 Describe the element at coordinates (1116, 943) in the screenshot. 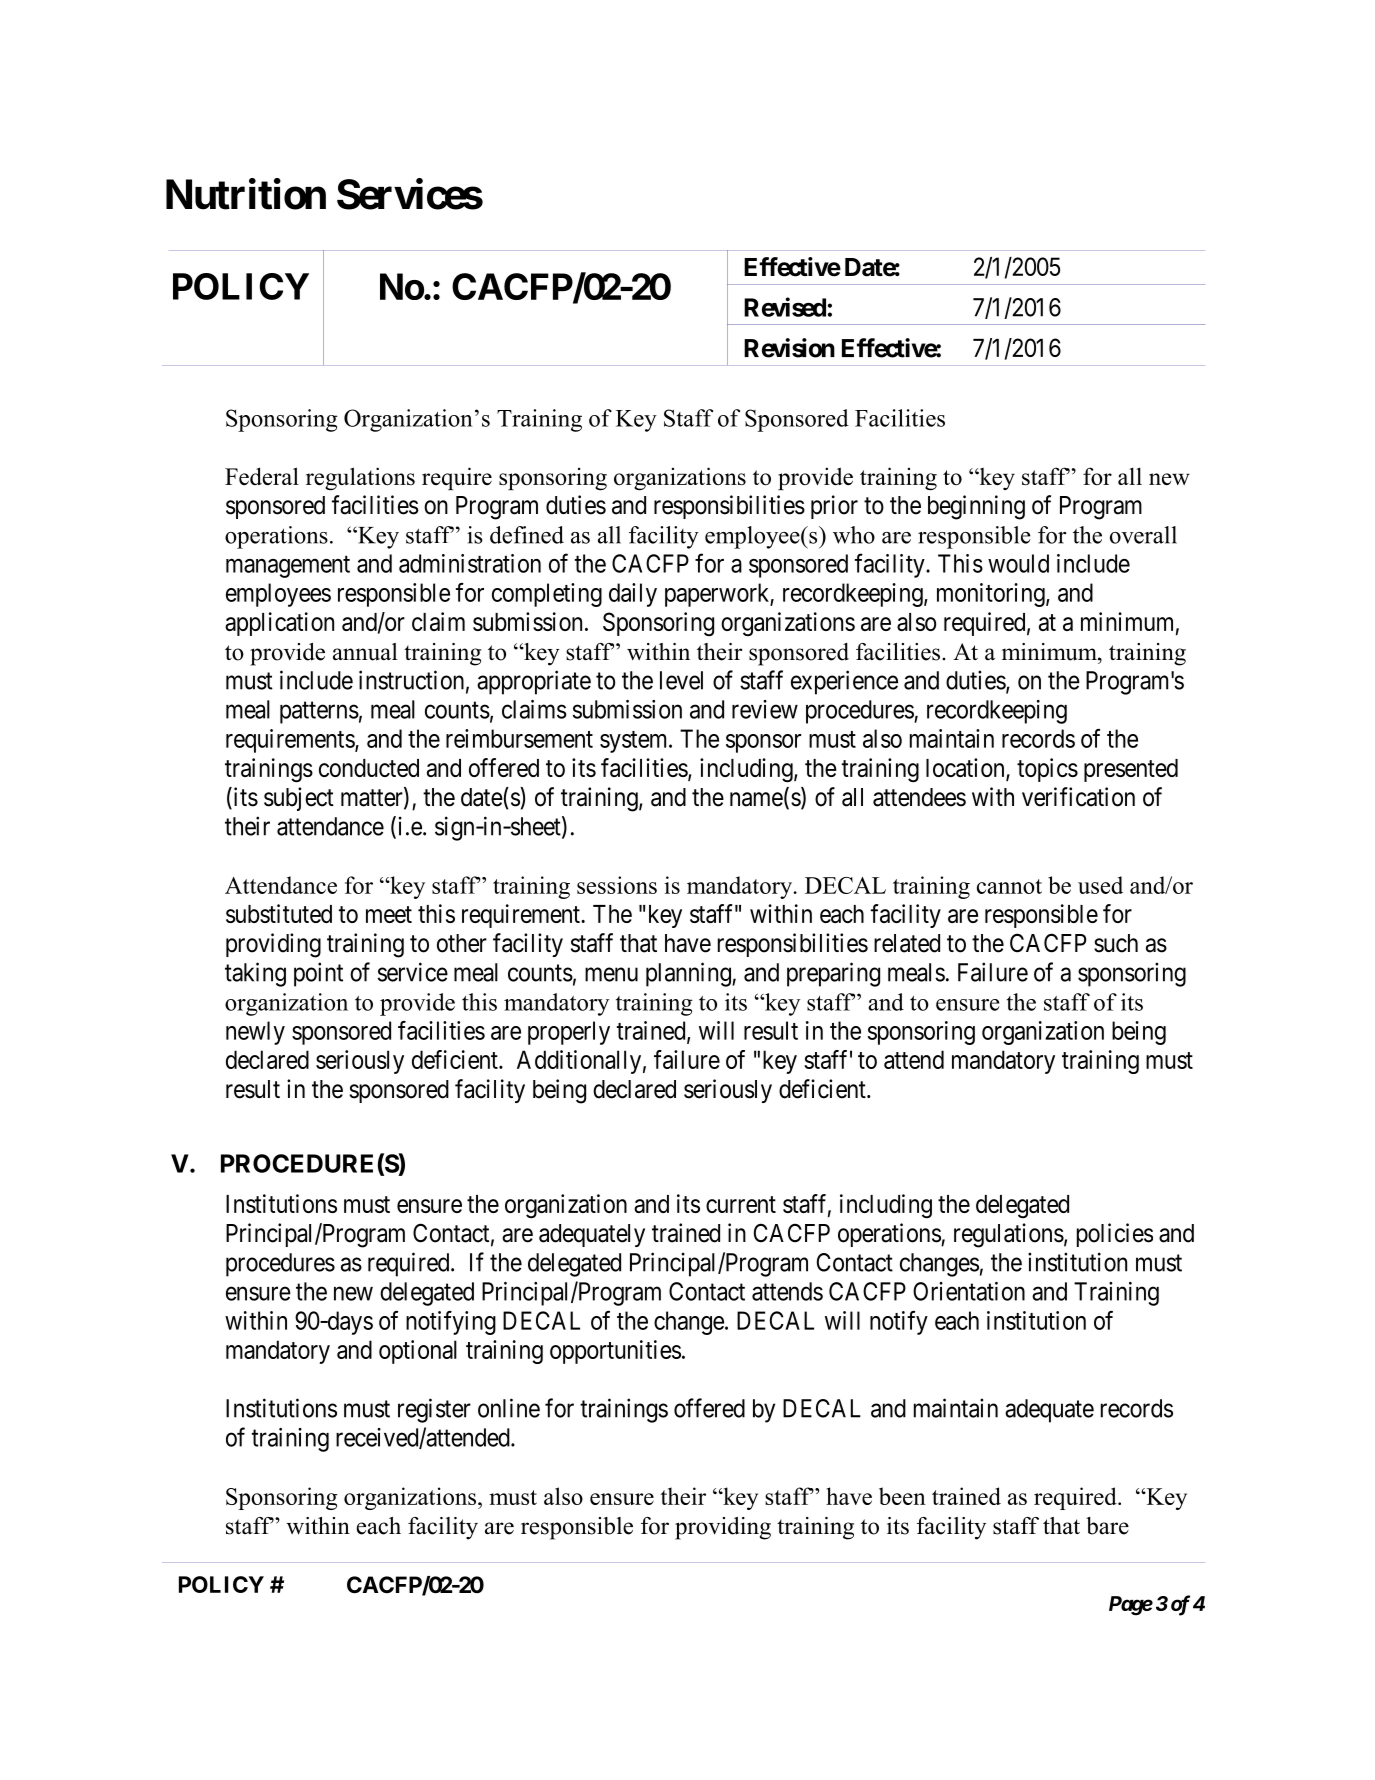

I see `such` at that location.
